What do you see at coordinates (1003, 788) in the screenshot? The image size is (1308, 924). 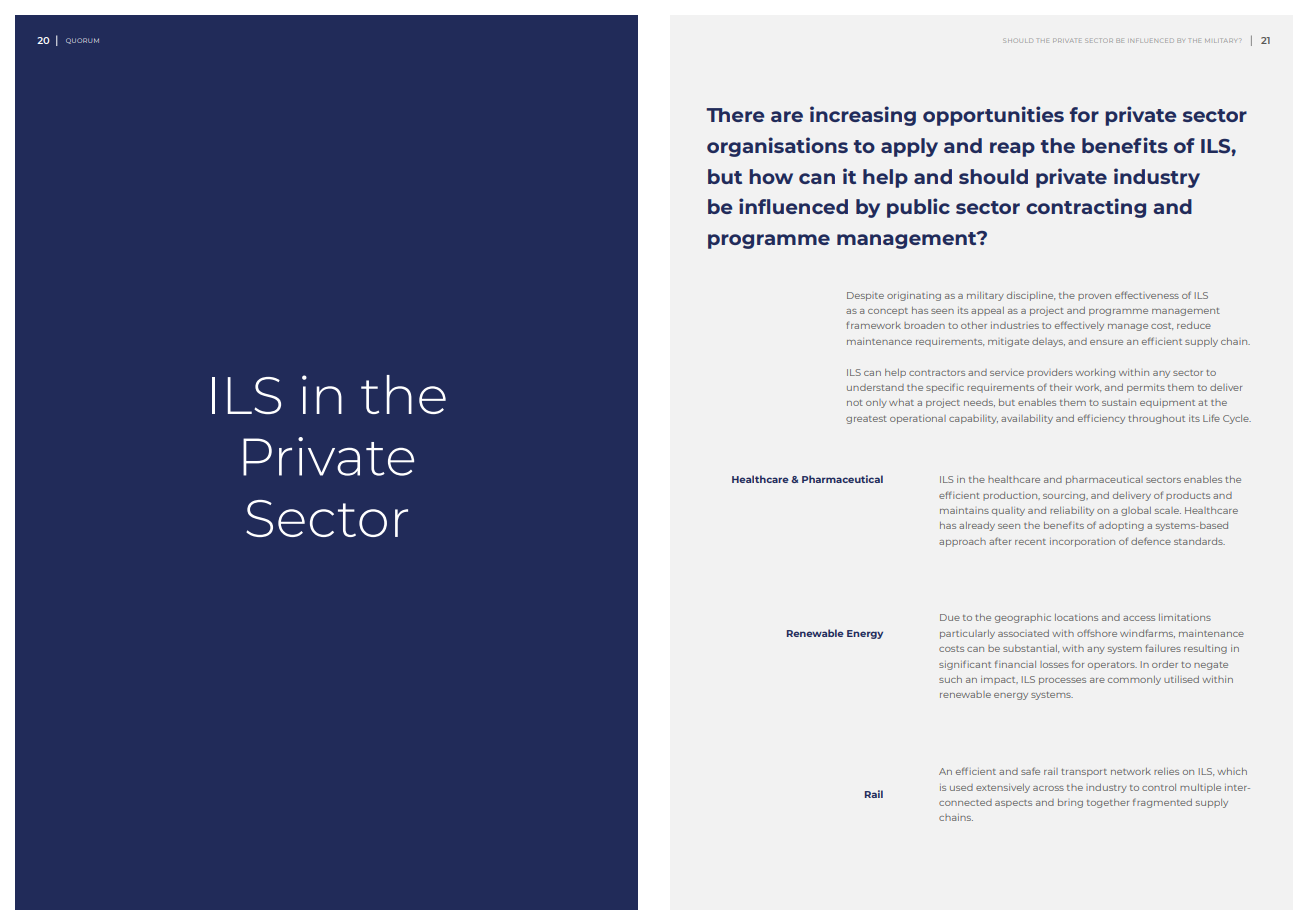 I see `extensively` at bounding box center [1003, 788].
